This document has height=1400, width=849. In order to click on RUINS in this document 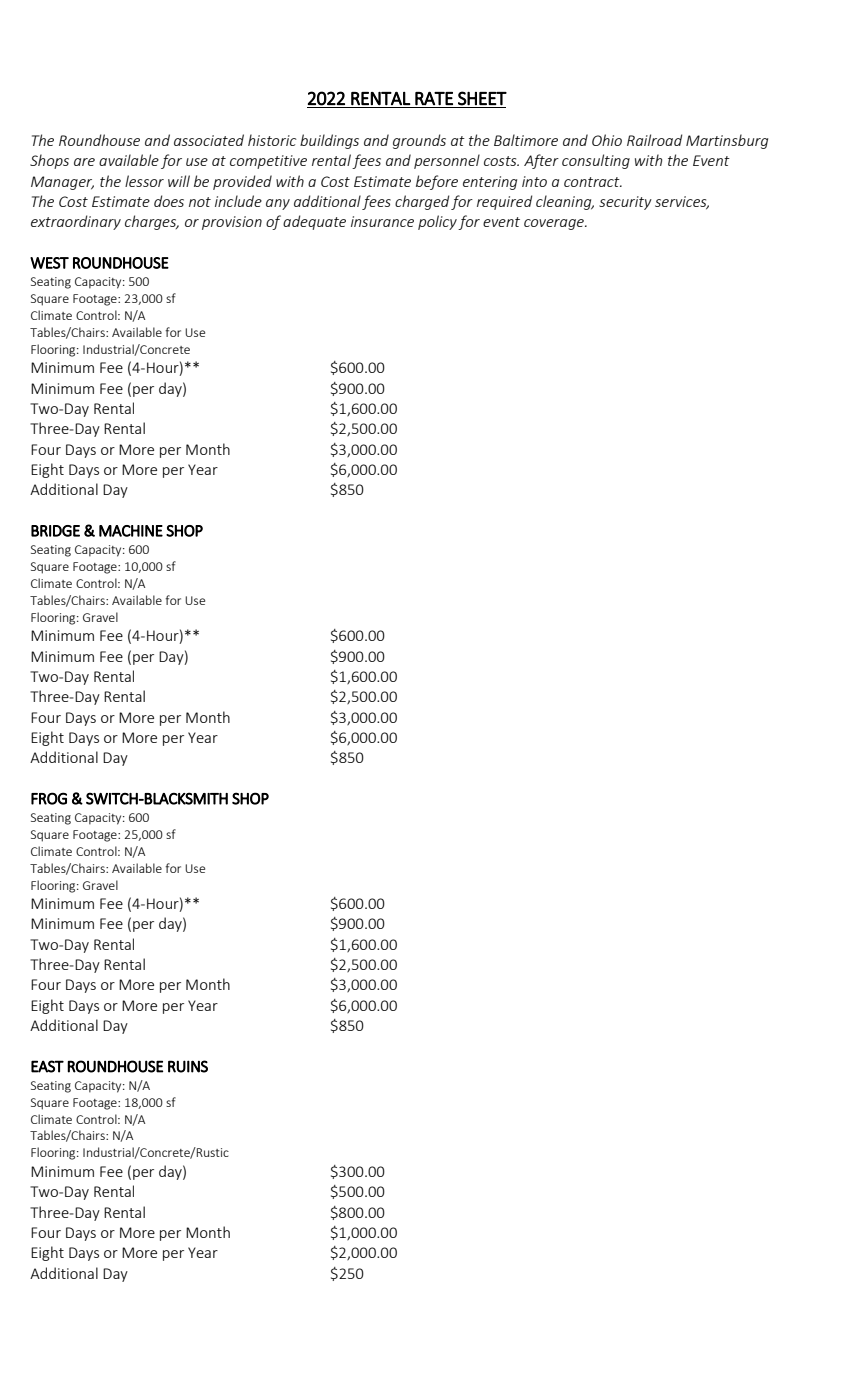, I will do `click(188, 1066)`.
